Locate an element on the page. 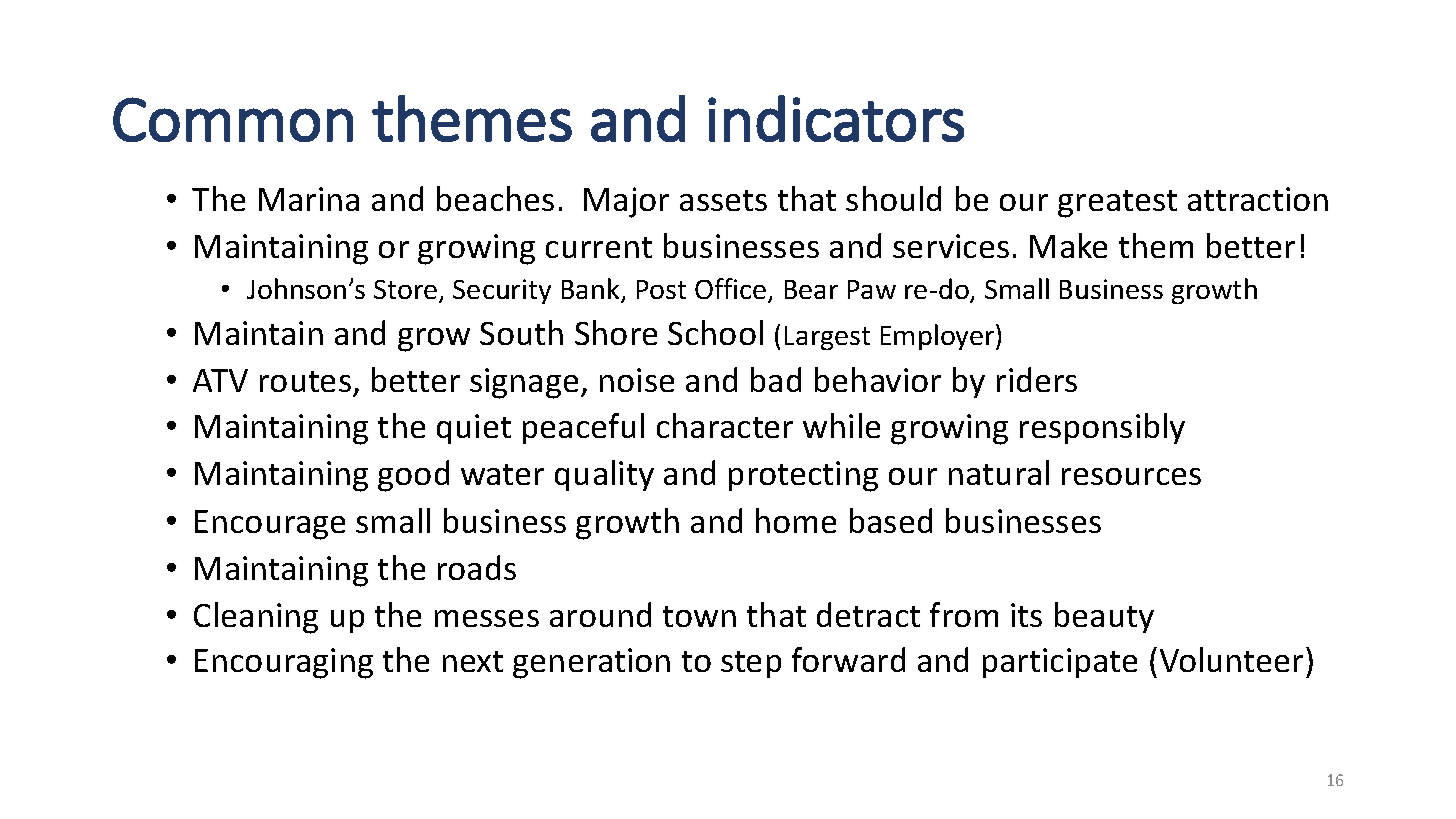 The image size is (1456, 819). bad is located at coordinates (776, 379).
